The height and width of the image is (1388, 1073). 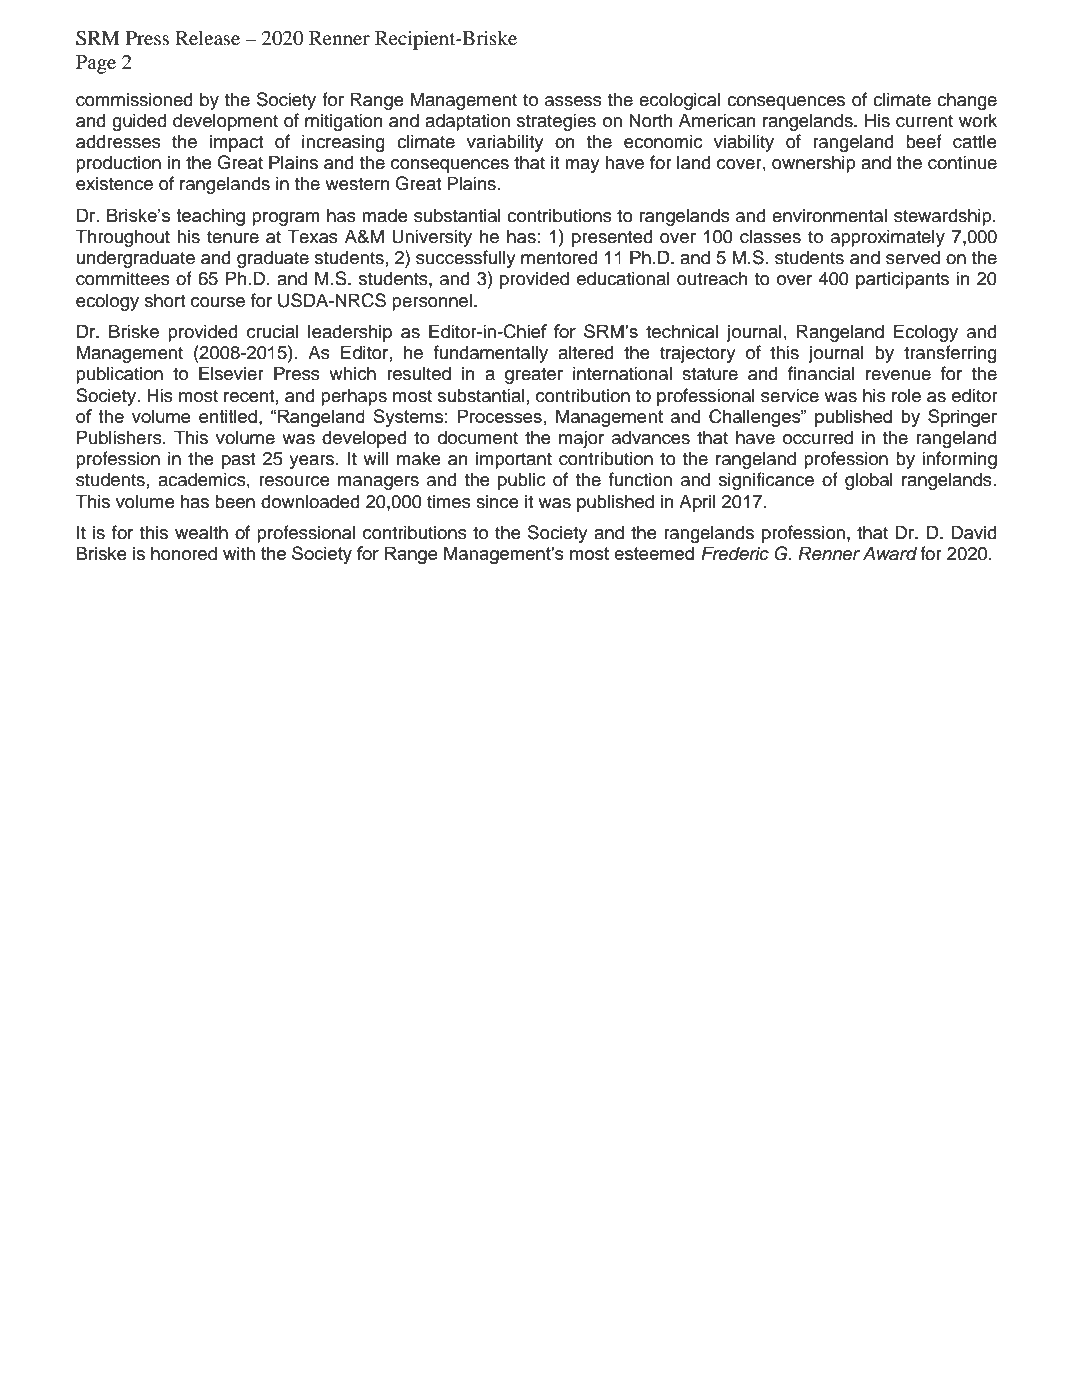 I want to click on Elsevier, so click(x=231, y=373).
